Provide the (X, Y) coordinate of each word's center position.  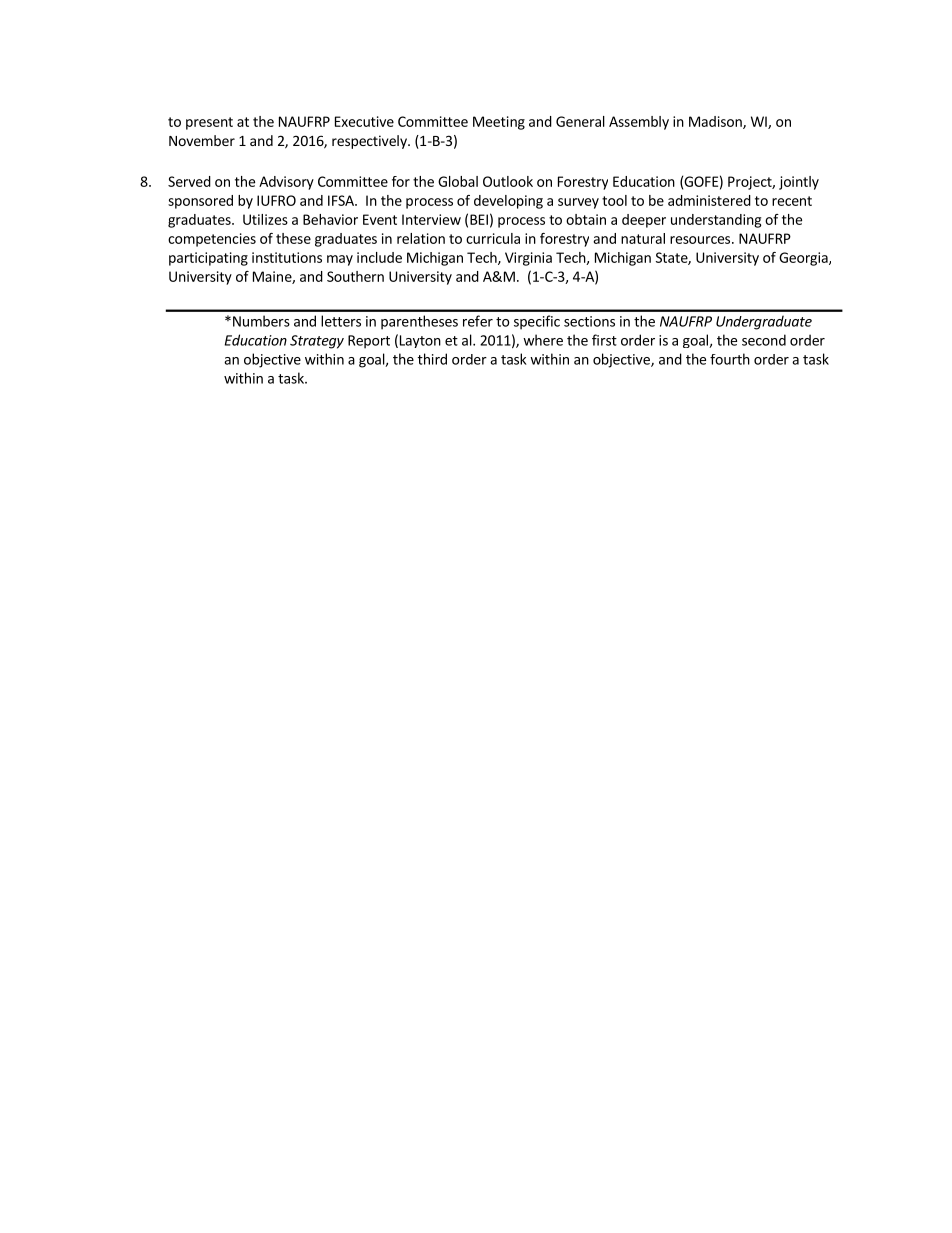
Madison (716, 122)
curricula (493, 238)
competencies (212, 240)
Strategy (317, 342)
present (209, 123)
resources (700, 240)
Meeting (499, 123)
